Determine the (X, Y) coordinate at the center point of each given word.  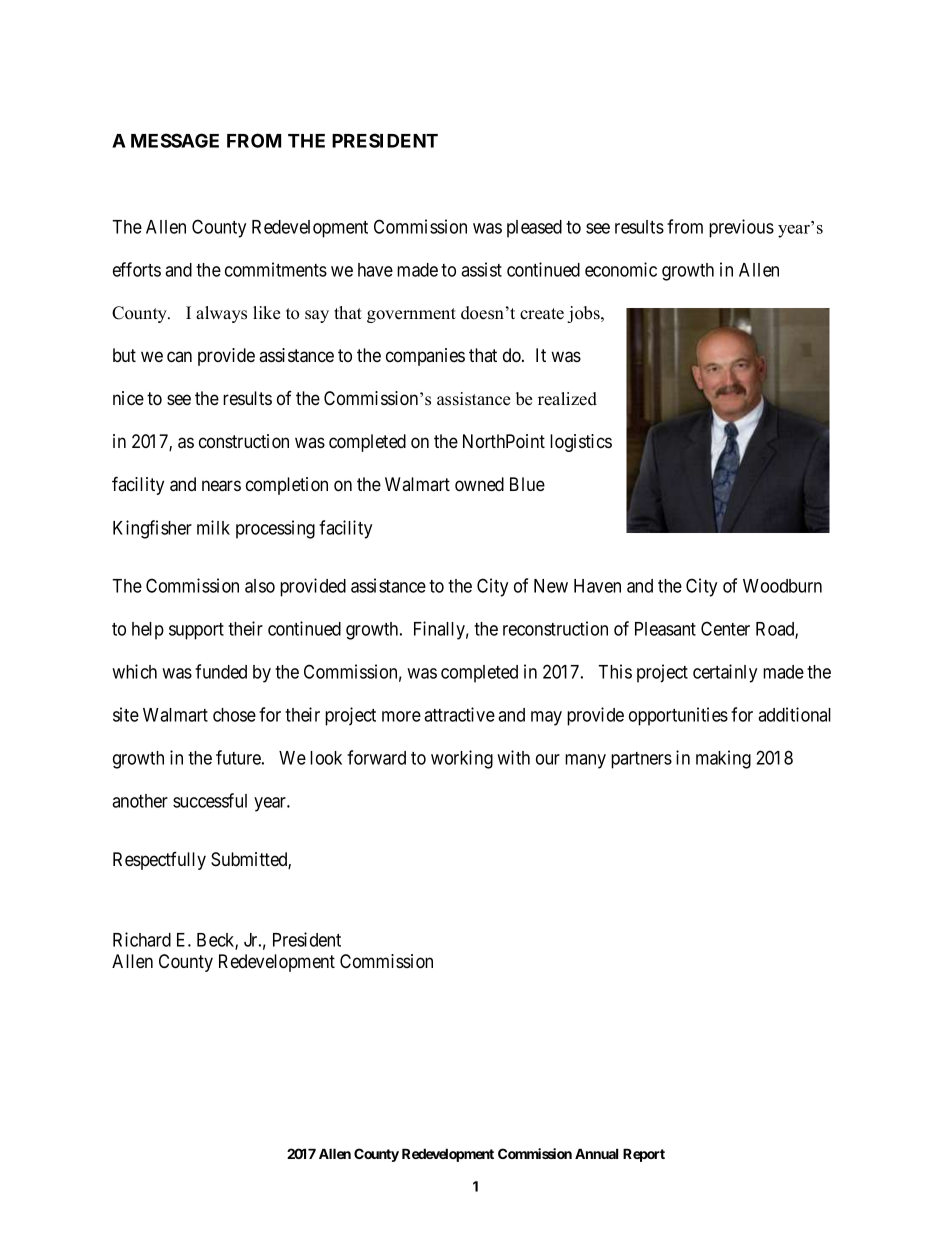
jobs (584, 314)
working (462, 759)
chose (234, 715)
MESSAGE (175, 140)
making (723, 759)
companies (425, 357)
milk (213, 527)
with (513, 757)
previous (741, 228)
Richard (142, 939)
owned (479, 484)
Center (725, 628)
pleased (534, 229)
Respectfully (159, 861)
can (179, 356)
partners (641, 760)
